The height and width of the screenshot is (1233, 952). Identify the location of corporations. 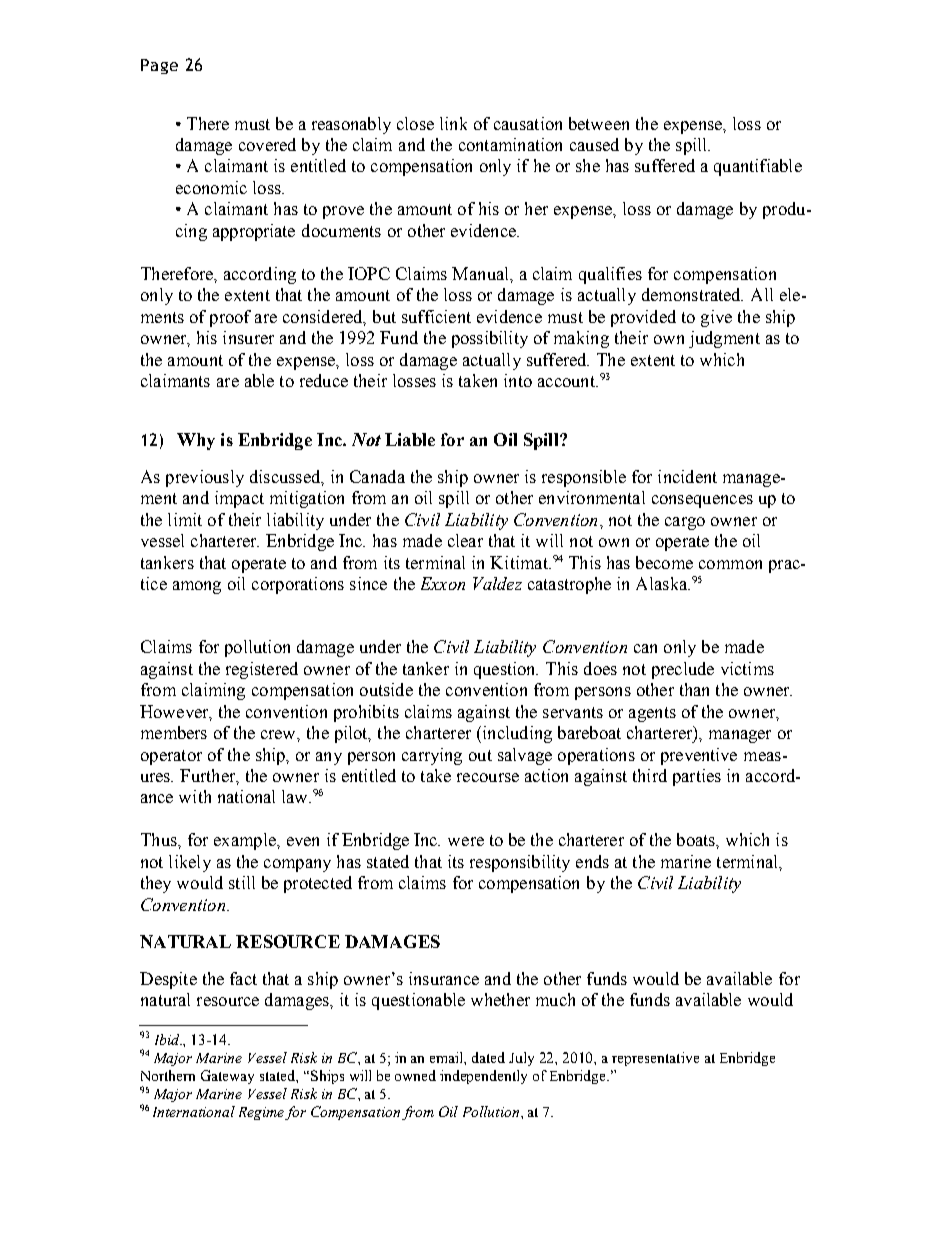
(298, 585).
